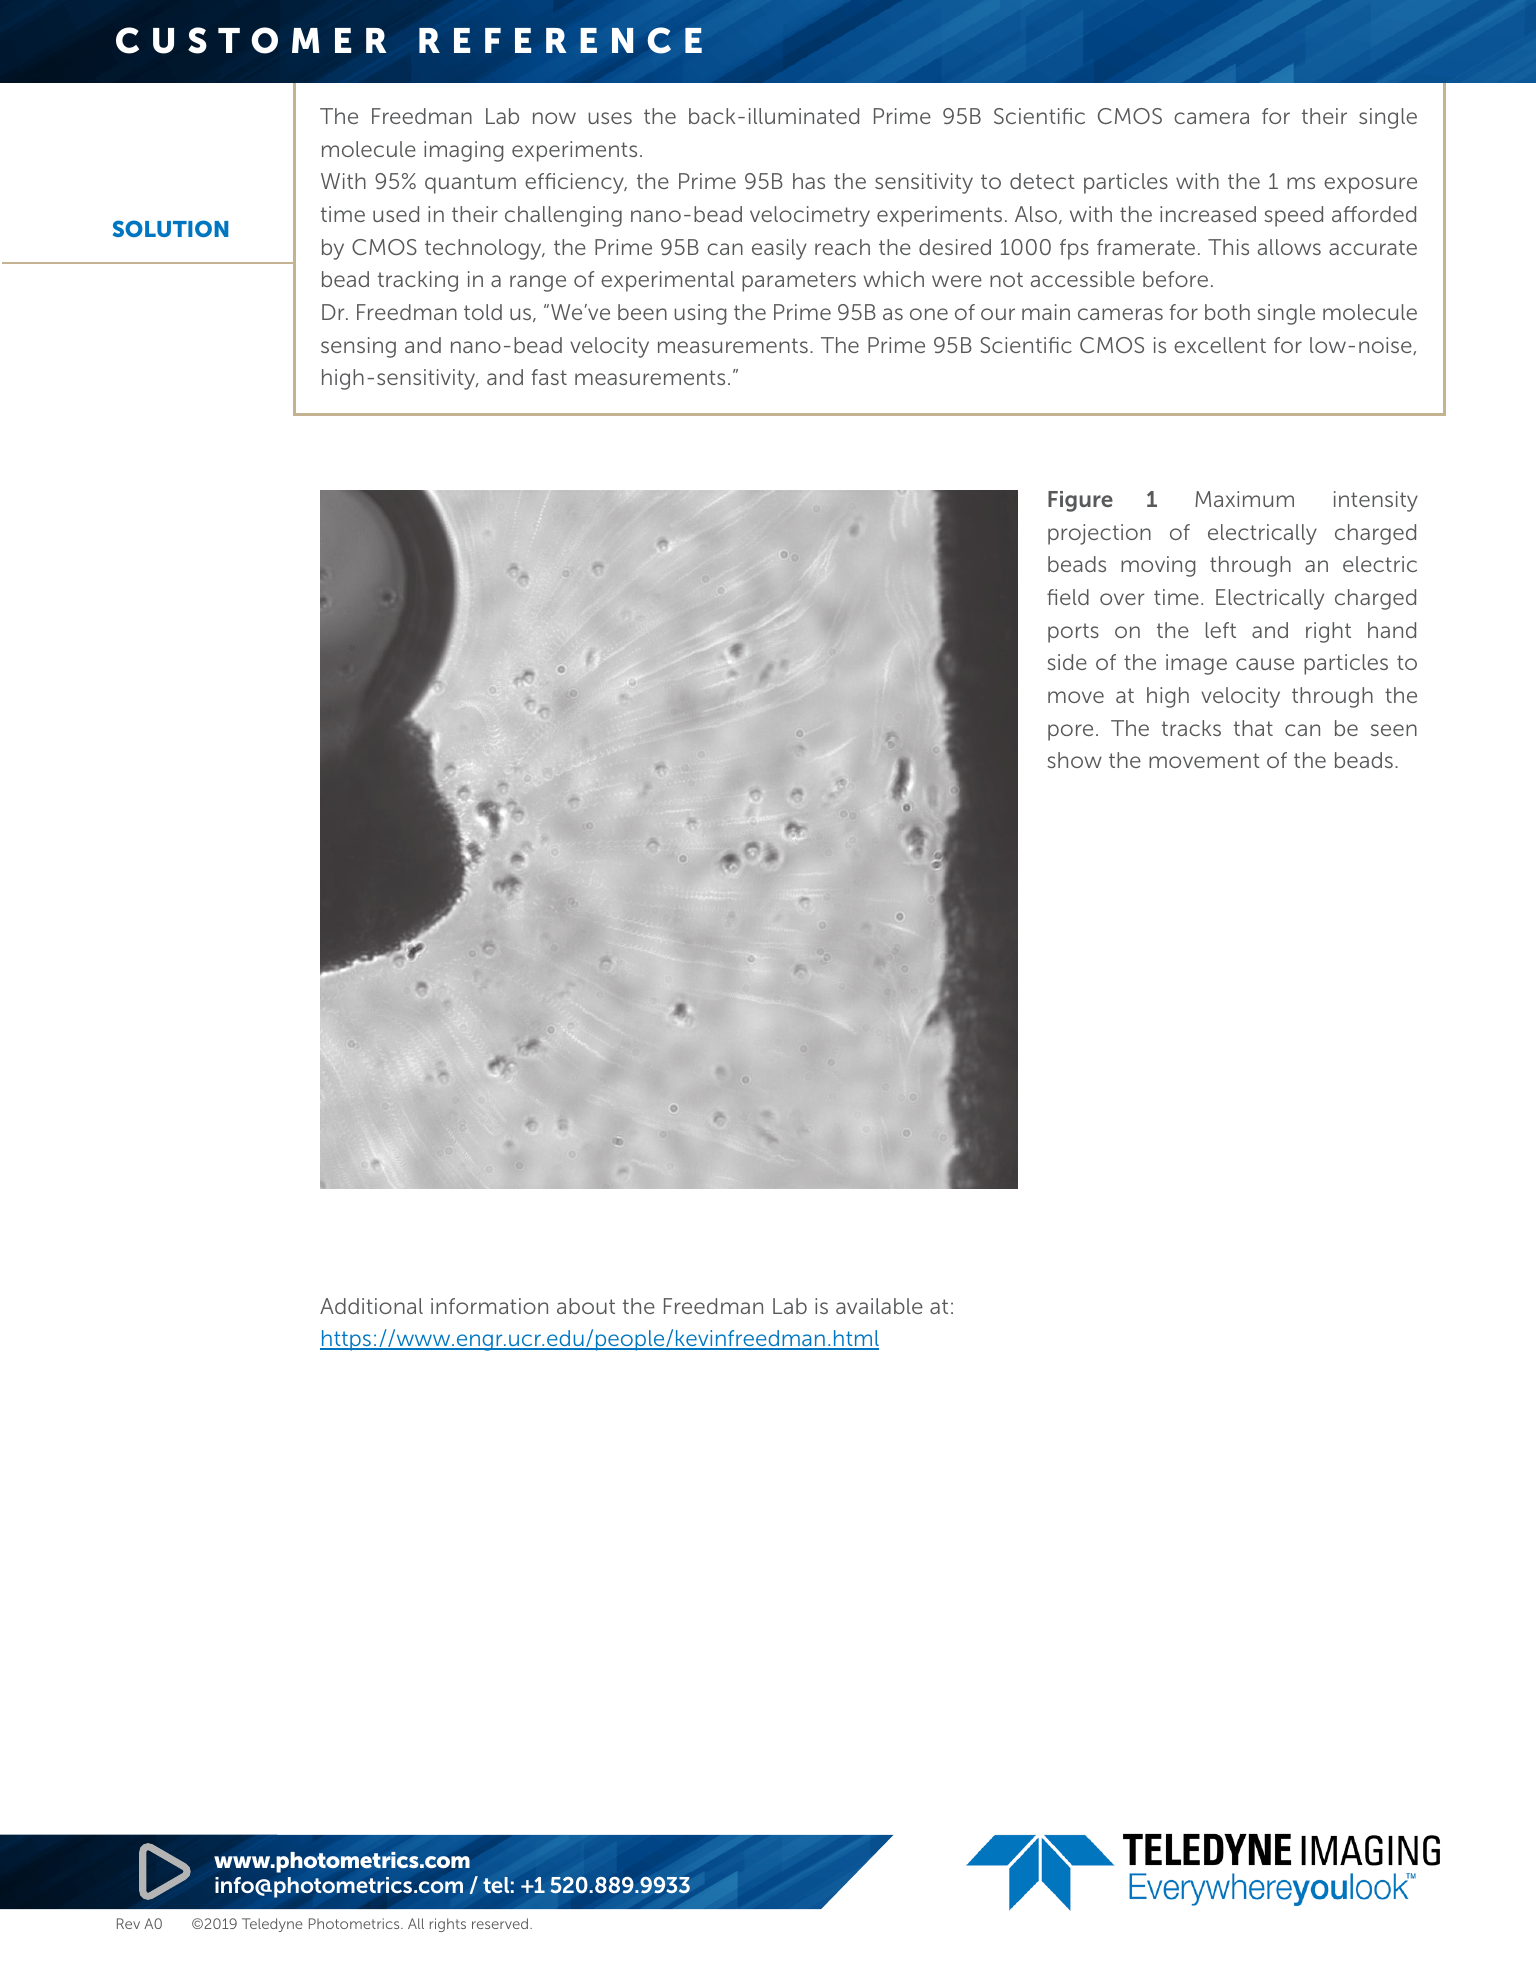  What do you see at coordinates (549, 377) in the image?
I see `fast` at bounding box center [549, 377].
